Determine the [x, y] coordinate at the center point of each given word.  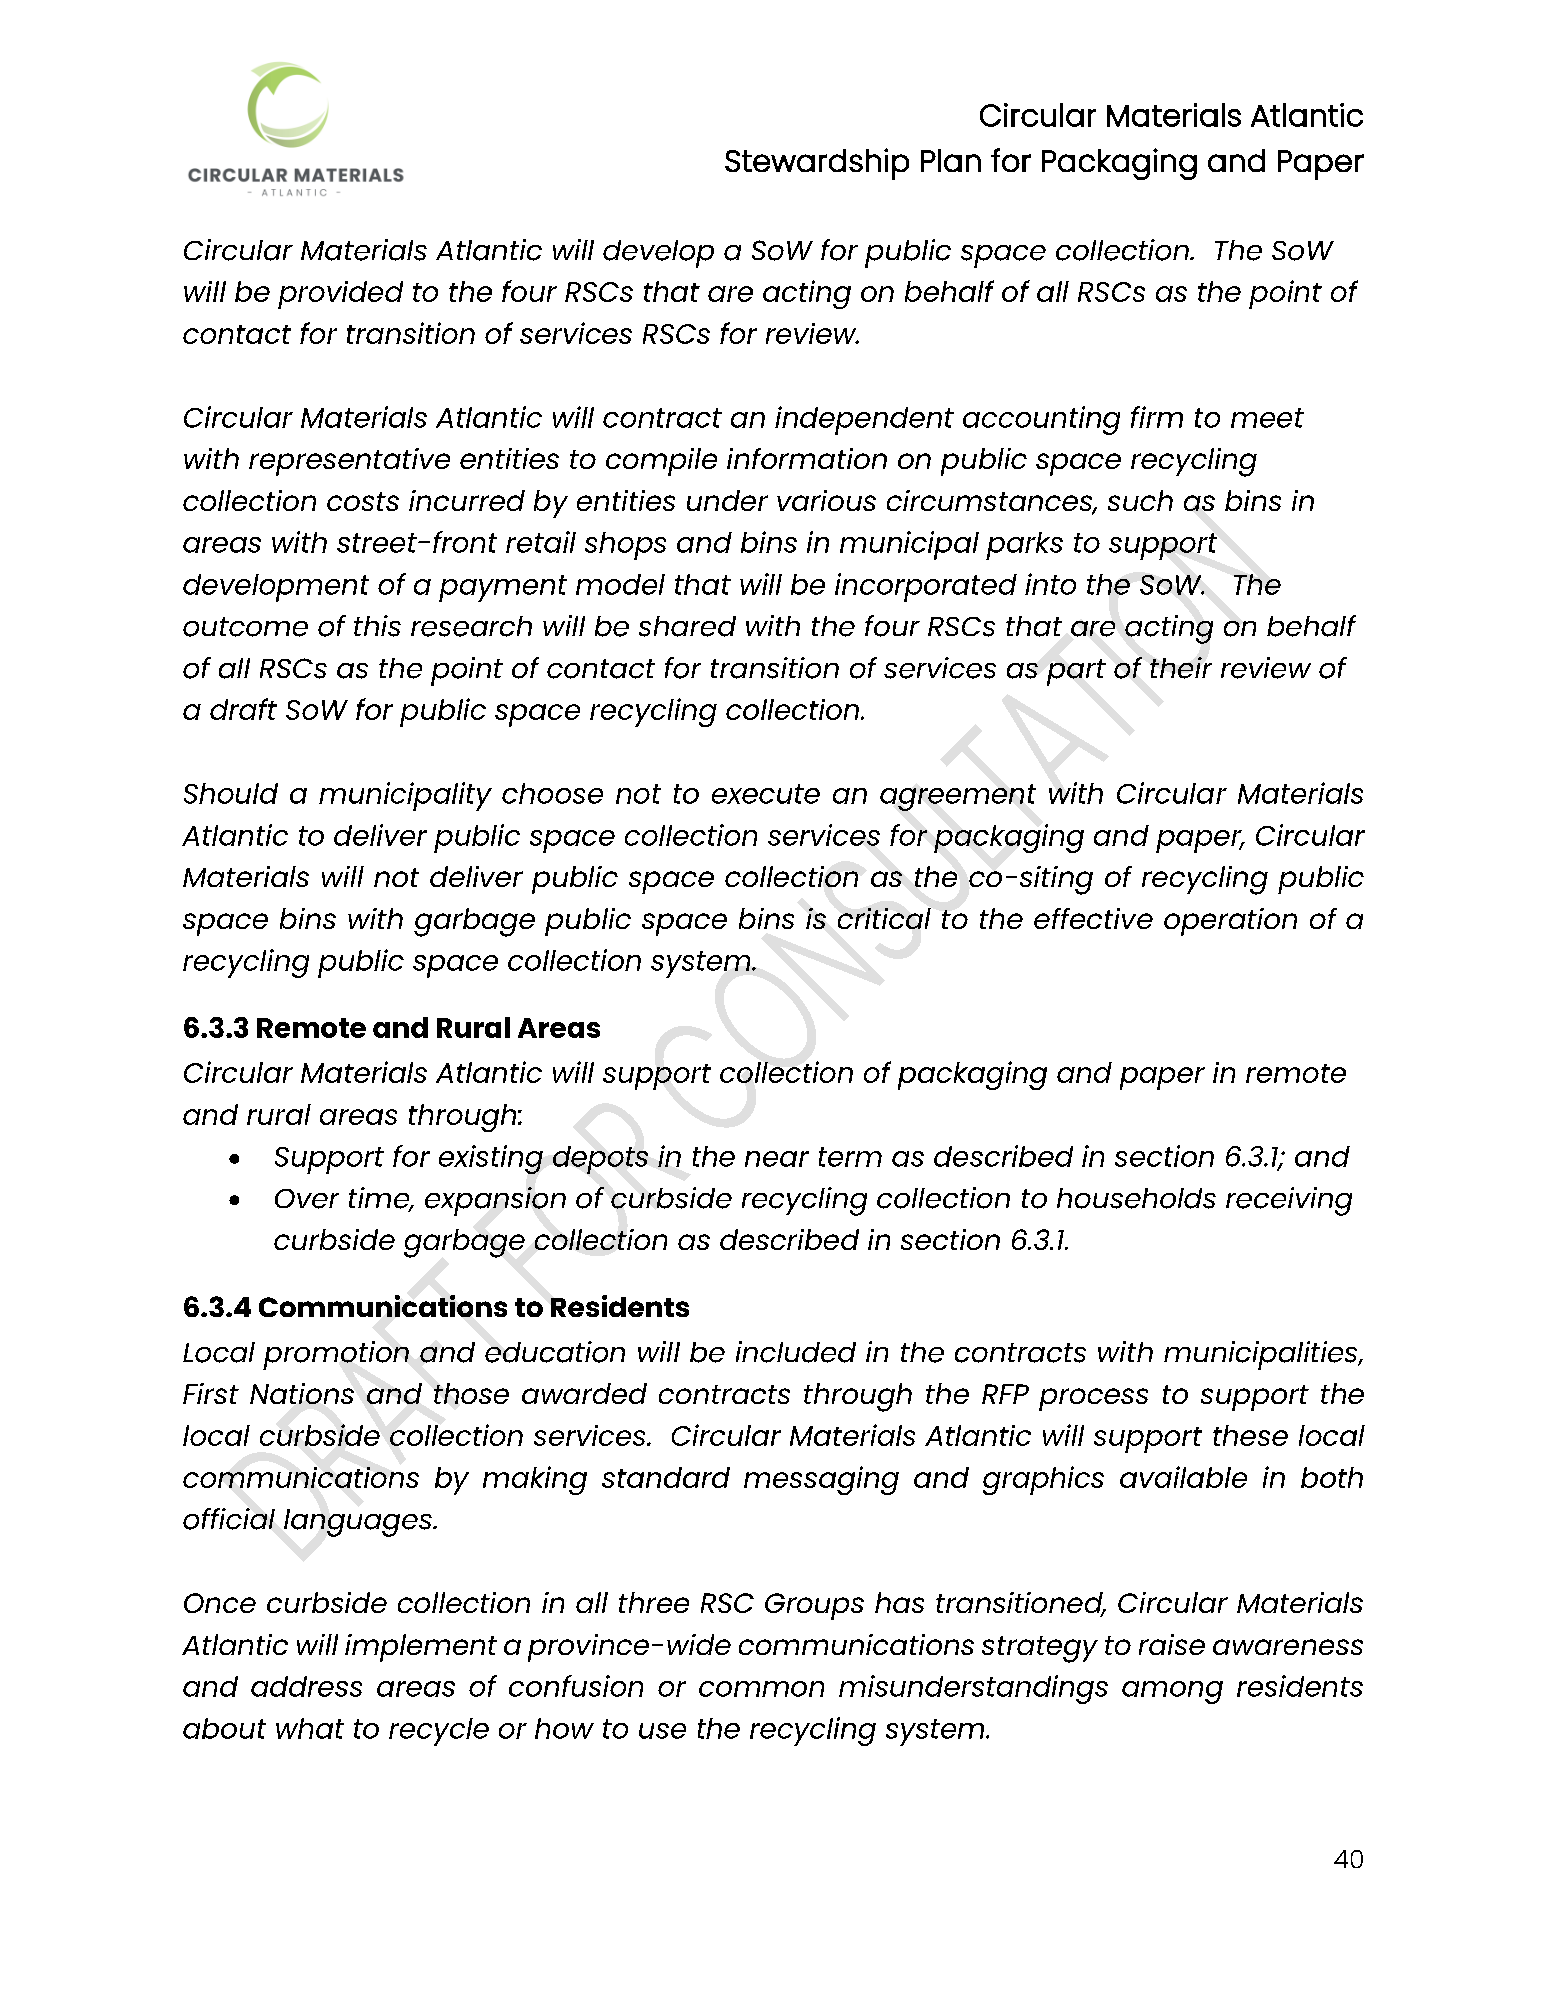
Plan [951, 160]
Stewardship [817, 164]
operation [1230, 922]
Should [231, 793]
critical [884, 918]
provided [340, 295]
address [306, 1686]
